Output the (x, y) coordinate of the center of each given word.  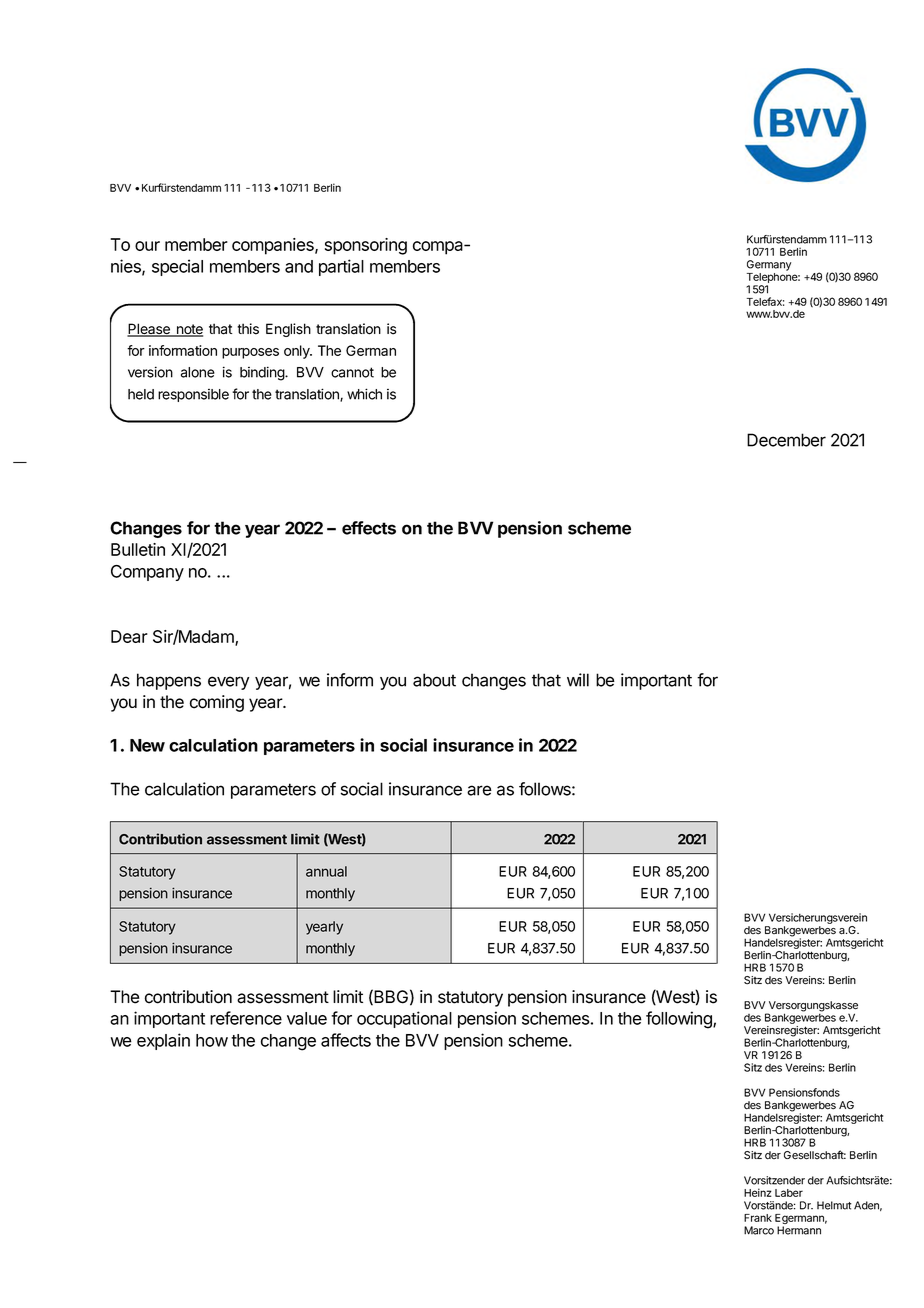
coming (217, 703)
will (578, 680)
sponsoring (366, 246)
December (786, 440)
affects (346, 1040)
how (212, 1040)
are (479, 790)
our (147, 246)
